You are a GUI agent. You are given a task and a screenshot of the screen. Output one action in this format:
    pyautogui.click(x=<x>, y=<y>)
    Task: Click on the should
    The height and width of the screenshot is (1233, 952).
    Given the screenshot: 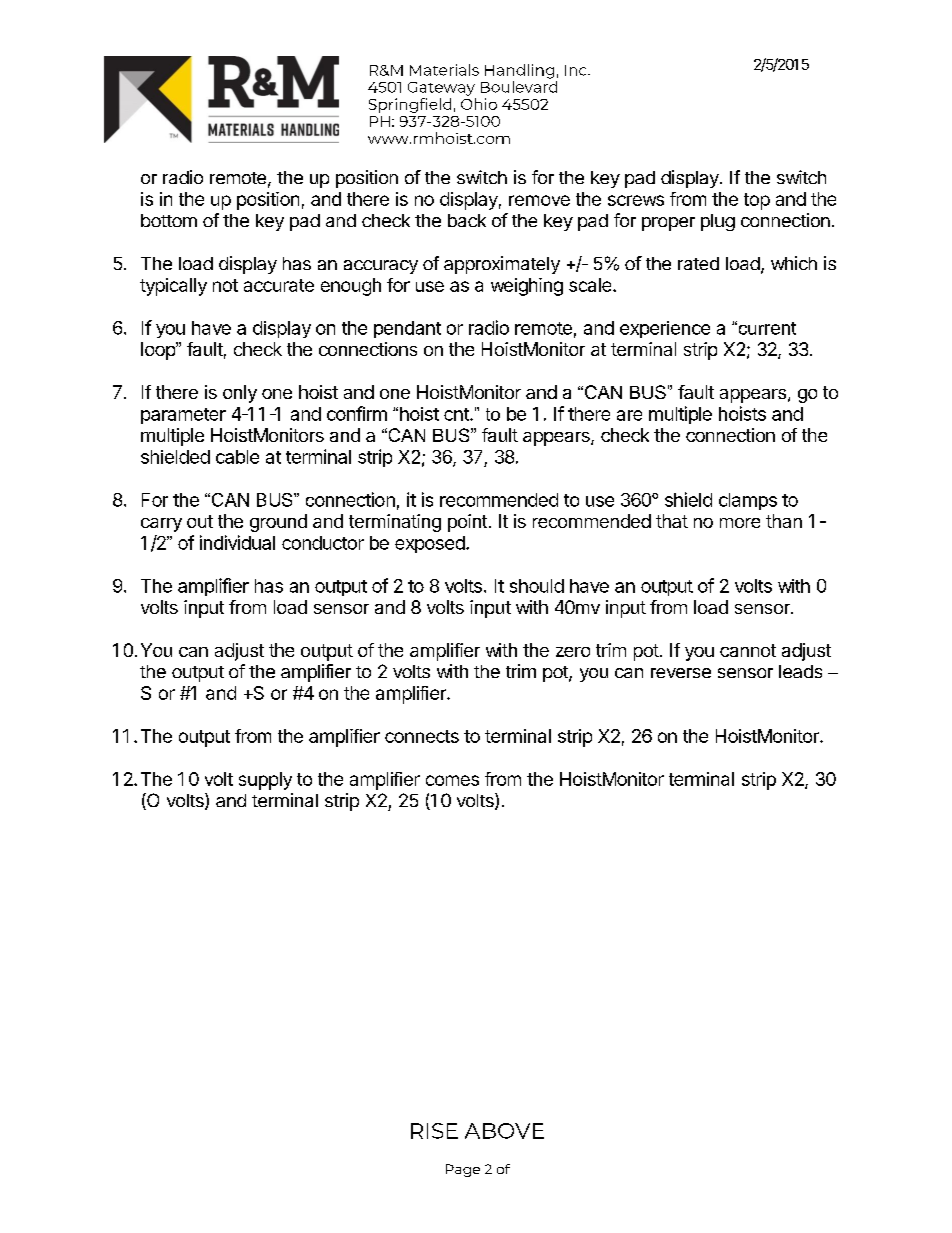 What is the action you would take?
    pyautogui.click(x=537, y=586)
